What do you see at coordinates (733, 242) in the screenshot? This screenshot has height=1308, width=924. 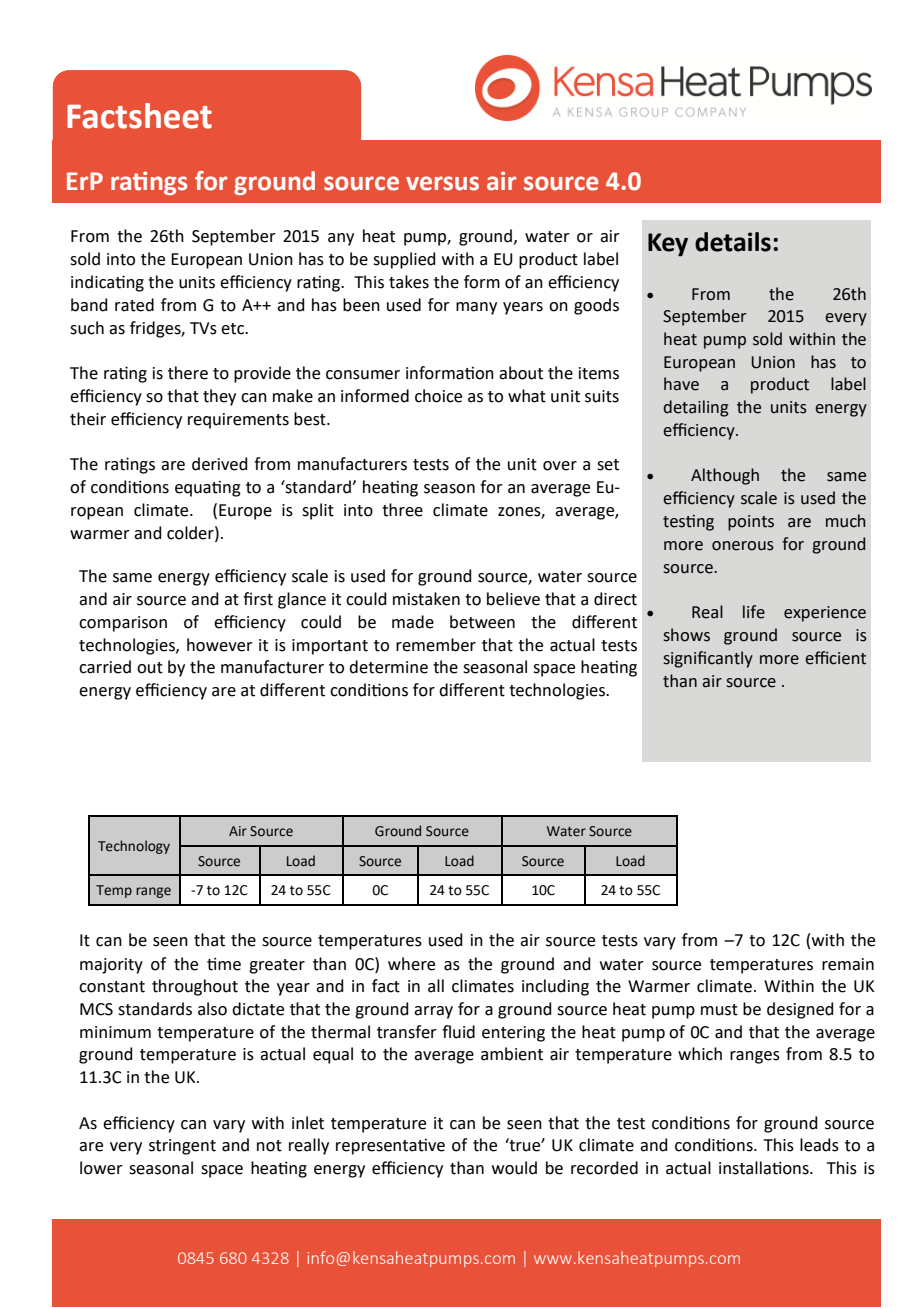 I see `details` at bounding box center [733, 242].
